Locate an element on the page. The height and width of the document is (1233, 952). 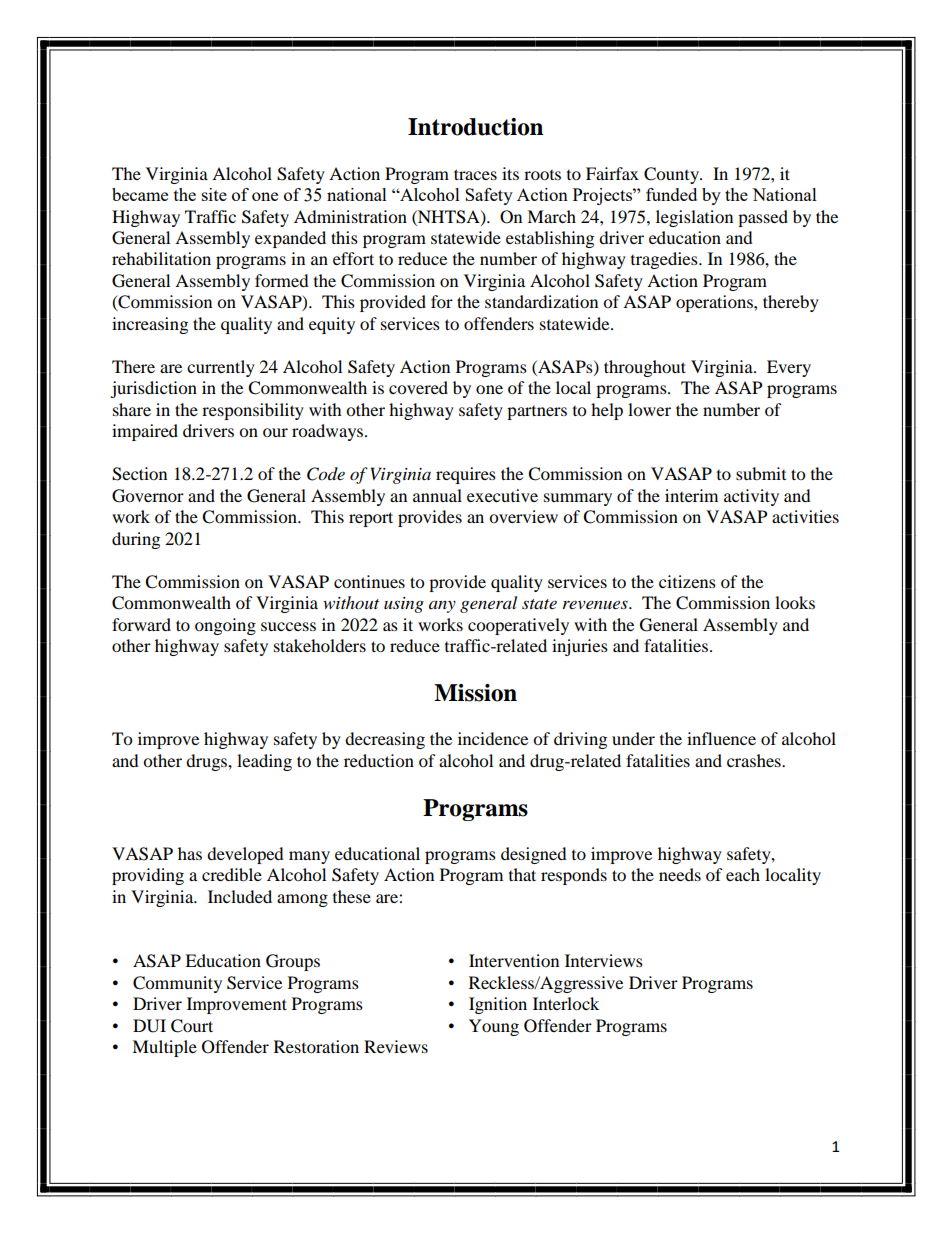
Court is located at coordinates (192, 1026).
